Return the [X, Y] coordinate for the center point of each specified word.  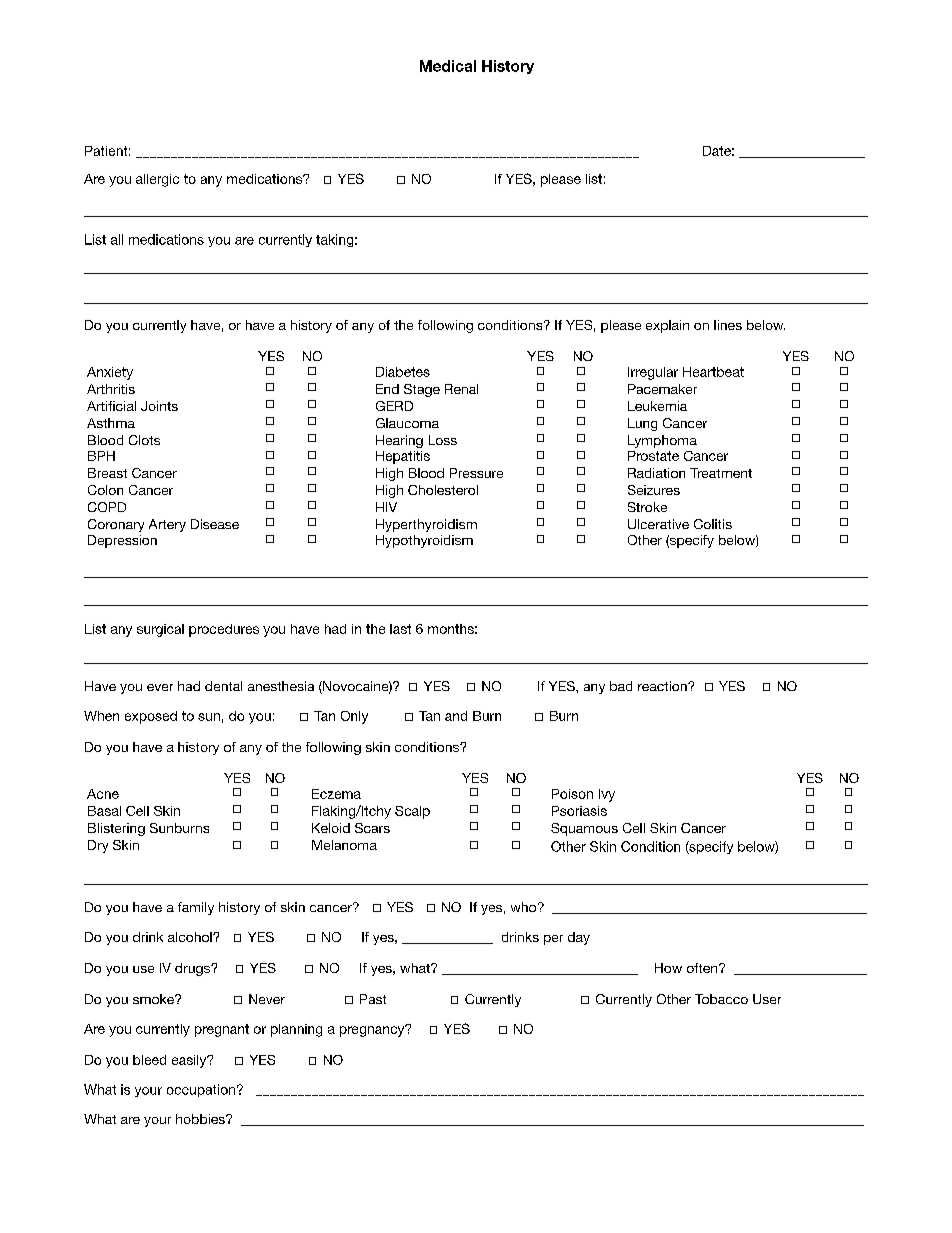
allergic [157, 180]
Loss [443, 440]
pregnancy [373, 1030]
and [456, 716]
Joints [159, 406]
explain [667, 326]
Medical [448, 66]
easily [190, 1061]
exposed [151, 717]
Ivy [607, 795]
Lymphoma [662, 441]
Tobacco [721, 999]
